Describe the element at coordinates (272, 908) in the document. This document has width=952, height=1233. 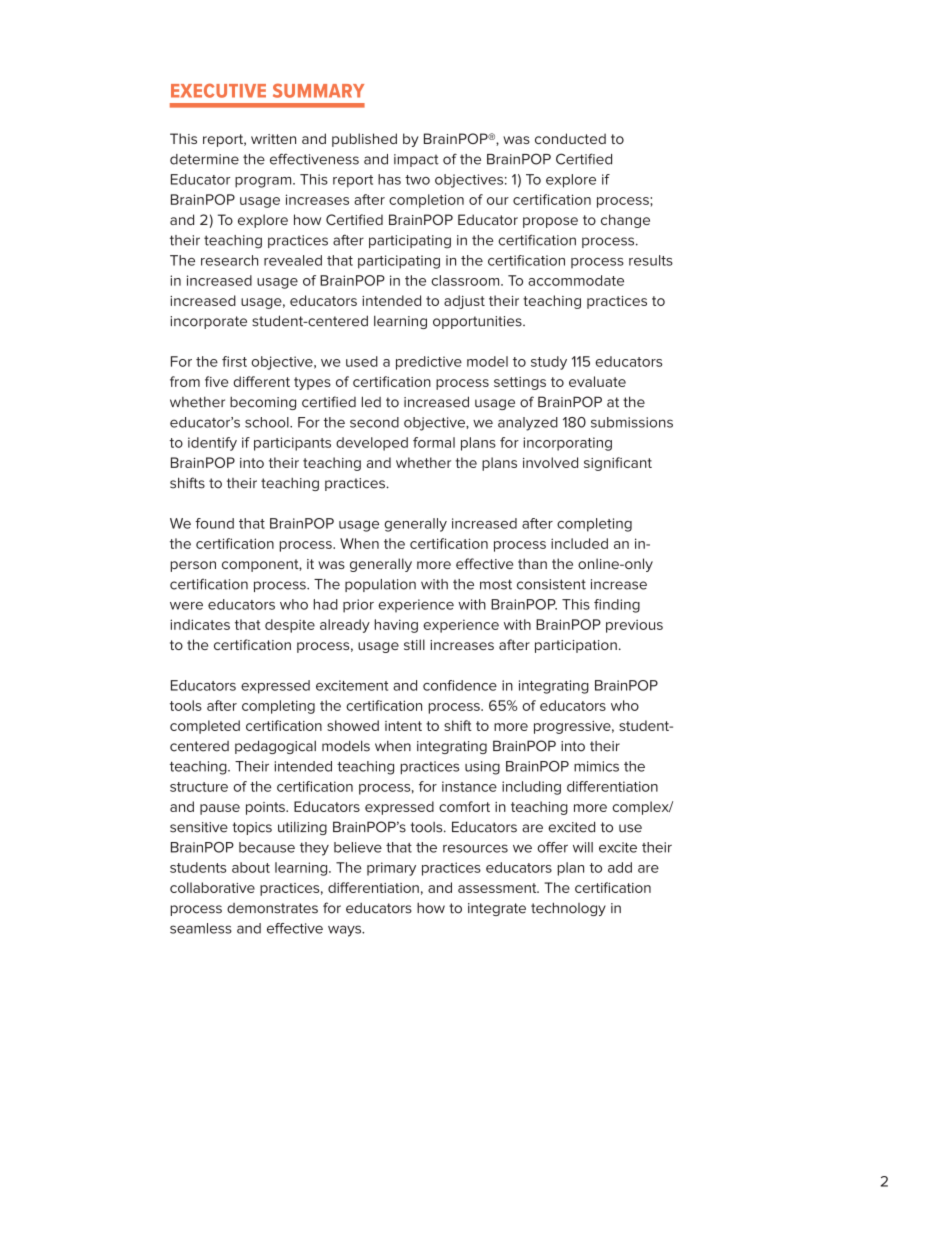
I see `demonstrates` at that location.
